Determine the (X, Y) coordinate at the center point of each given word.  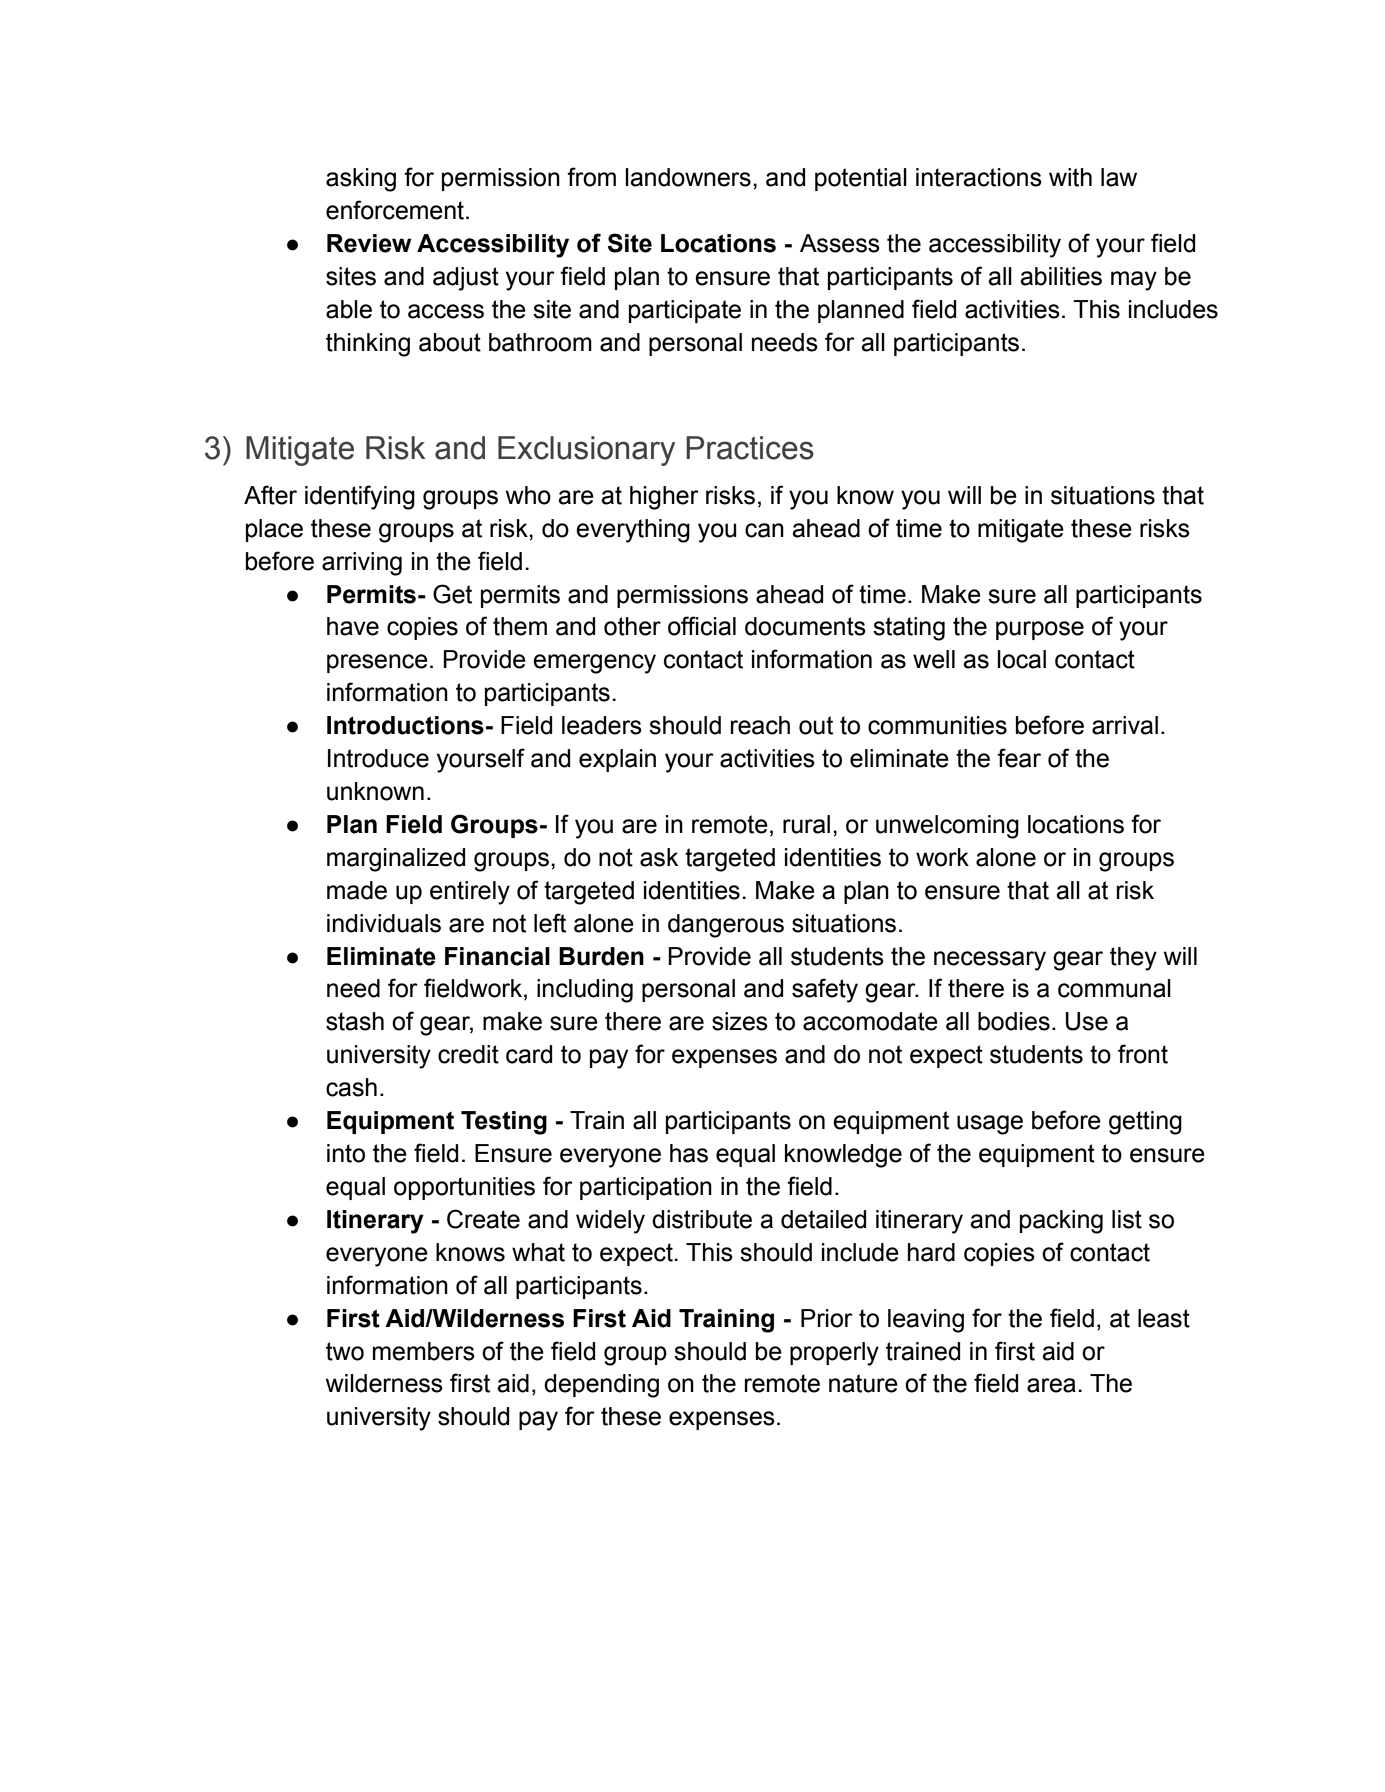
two (345, 1351)
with (1070, 177)
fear (1019, 758)
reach (760, 725)
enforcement (395, 210)
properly (834, 1354)
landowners (688, 177)
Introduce (378, 758)
